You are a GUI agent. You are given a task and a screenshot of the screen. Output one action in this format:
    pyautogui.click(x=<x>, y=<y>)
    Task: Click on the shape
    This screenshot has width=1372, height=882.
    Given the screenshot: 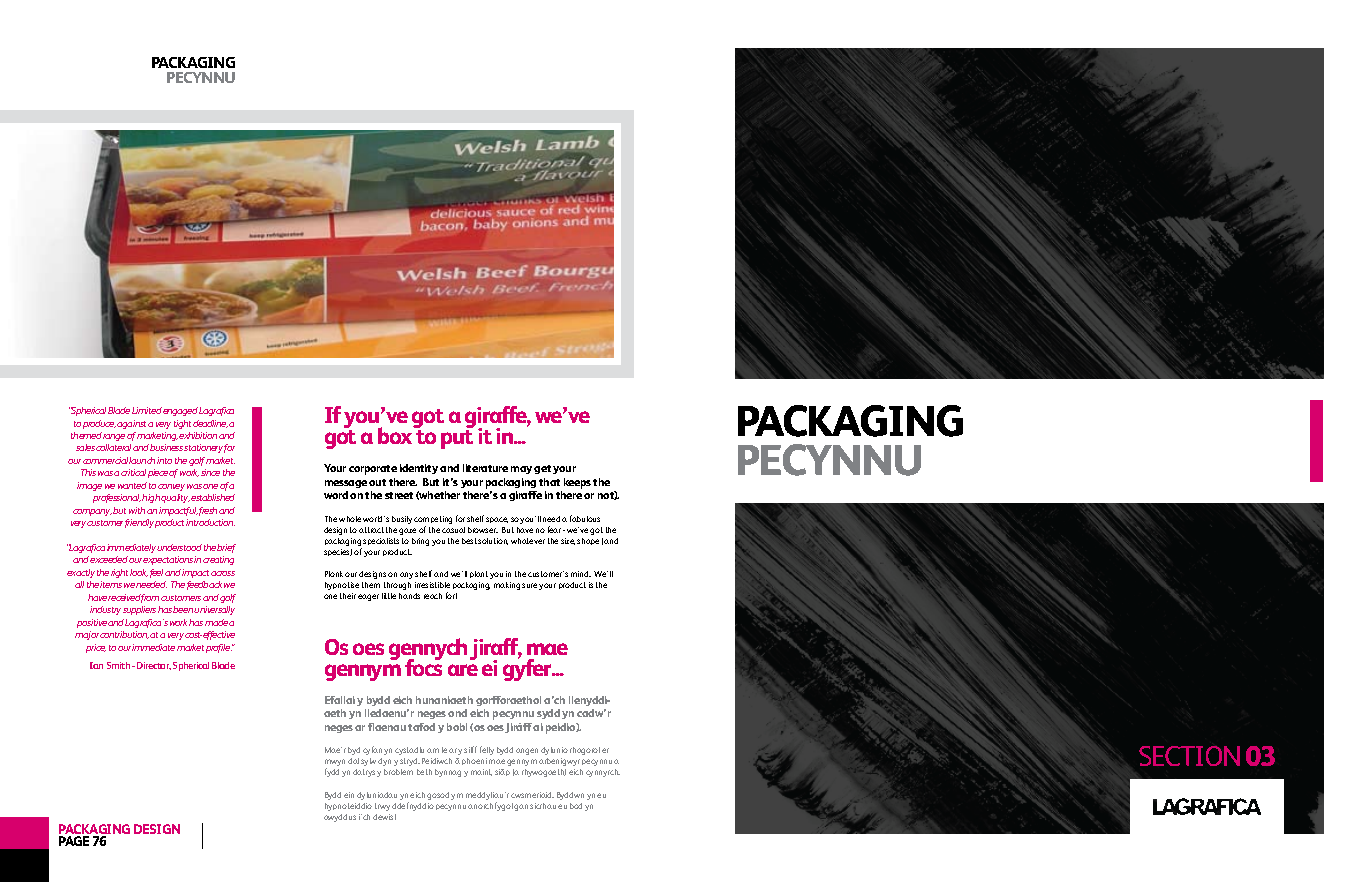 What is the action you would take?
    pyautogui.click(x=588, y=541)
